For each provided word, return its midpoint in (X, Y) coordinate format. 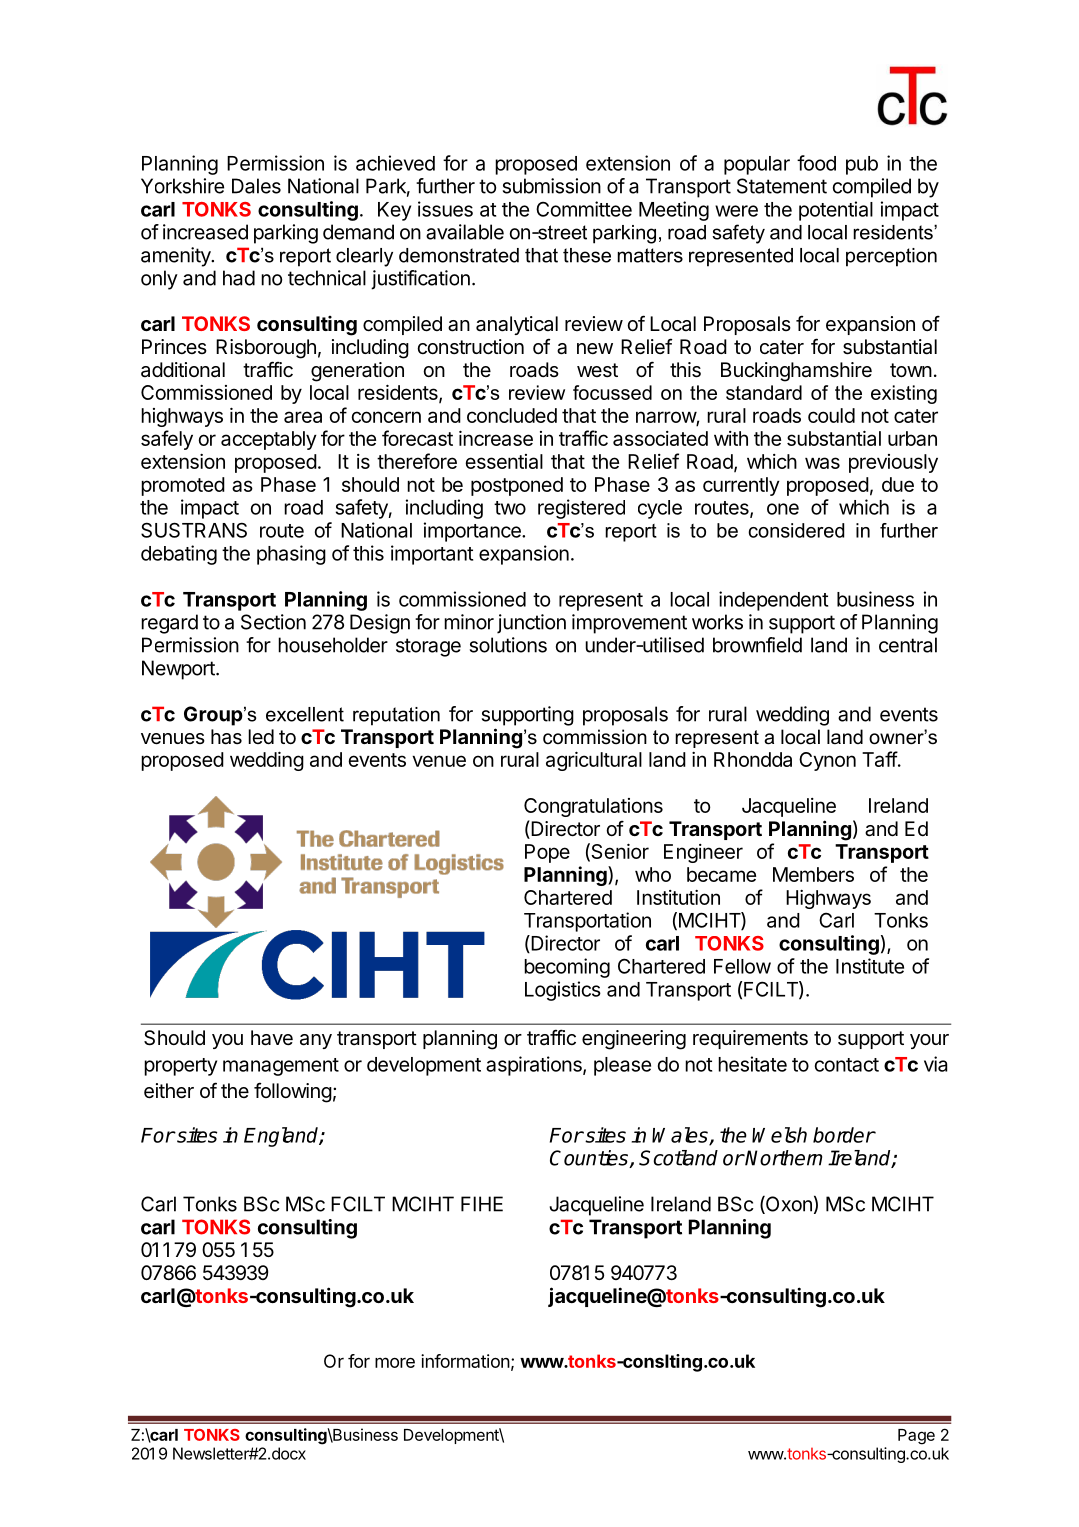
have (272, 1038)
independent (773, 601)
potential (836, 211)
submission (552, 186)
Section (273, 622)
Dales (256, 186)
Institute (870, 966)
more (395, 1362)
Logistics (563, 991)
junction (531, 624)
